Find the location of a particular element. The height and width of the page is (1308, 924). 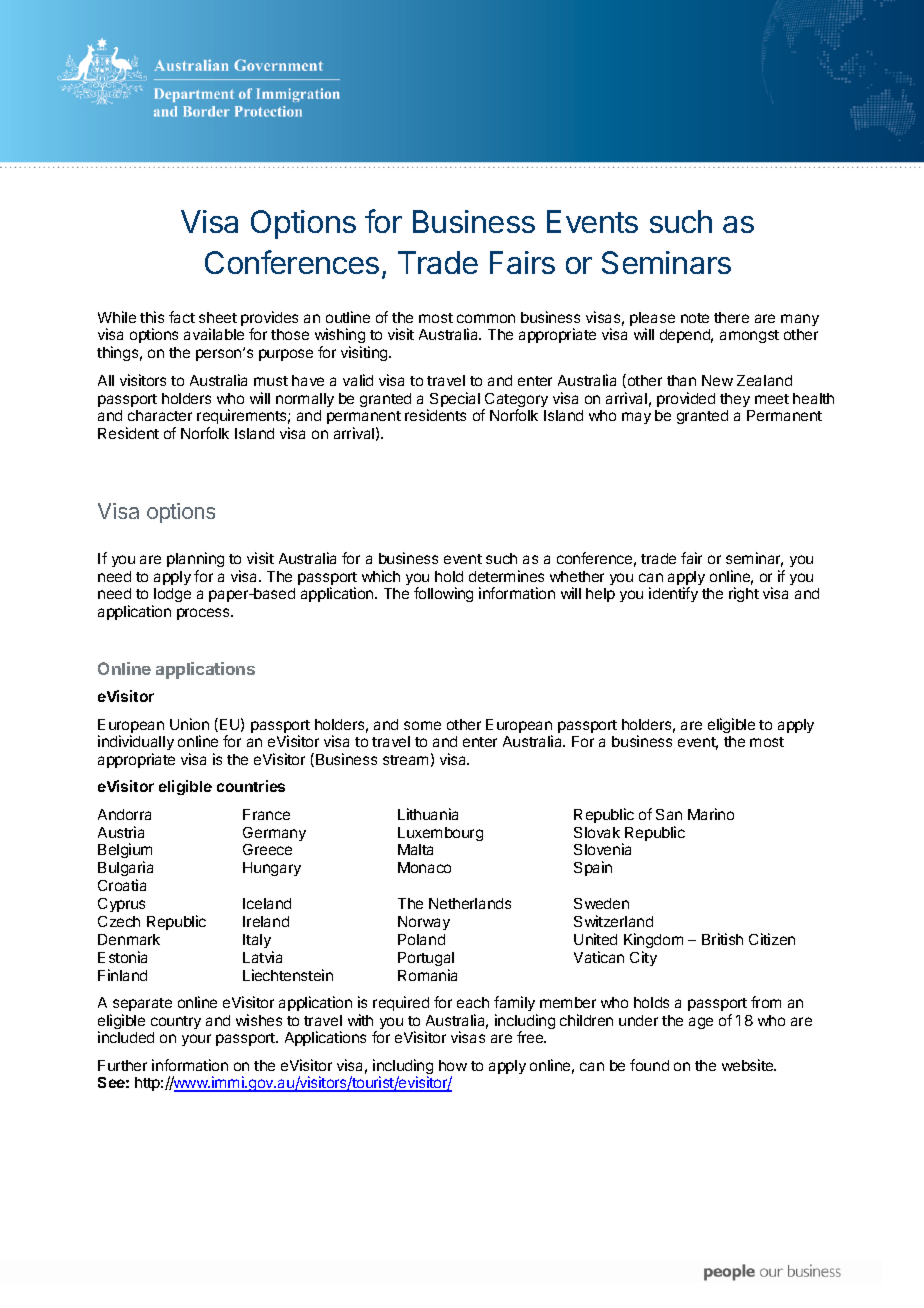

Lithuania is located at coordinates (428, 814).
